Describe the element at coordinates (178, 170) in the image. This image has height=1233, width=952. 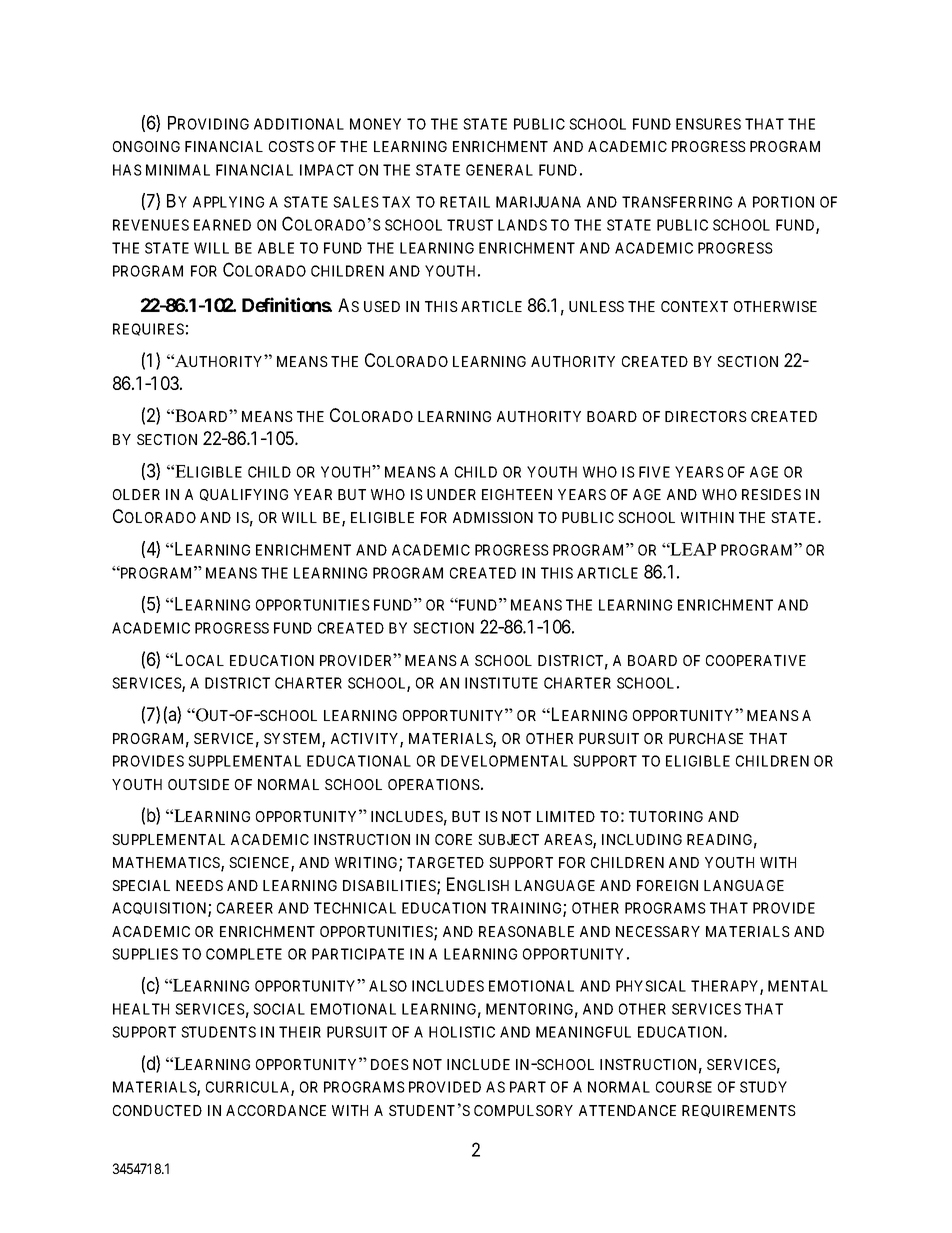
I see `MINIMAL` at that location.
